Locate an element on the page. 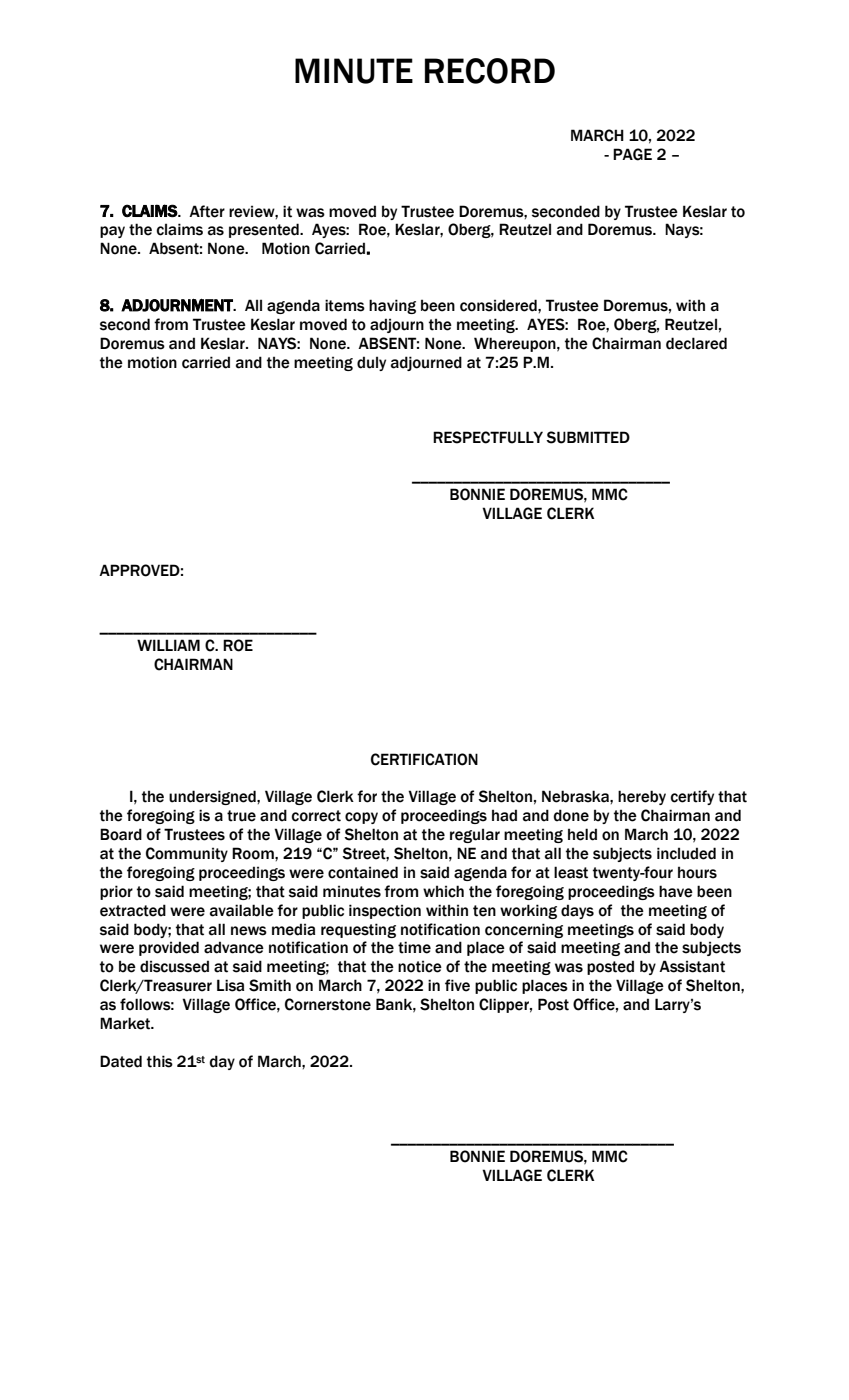 This page has width=849, height=1400. PAGE is located at coordinates (632, 154).
